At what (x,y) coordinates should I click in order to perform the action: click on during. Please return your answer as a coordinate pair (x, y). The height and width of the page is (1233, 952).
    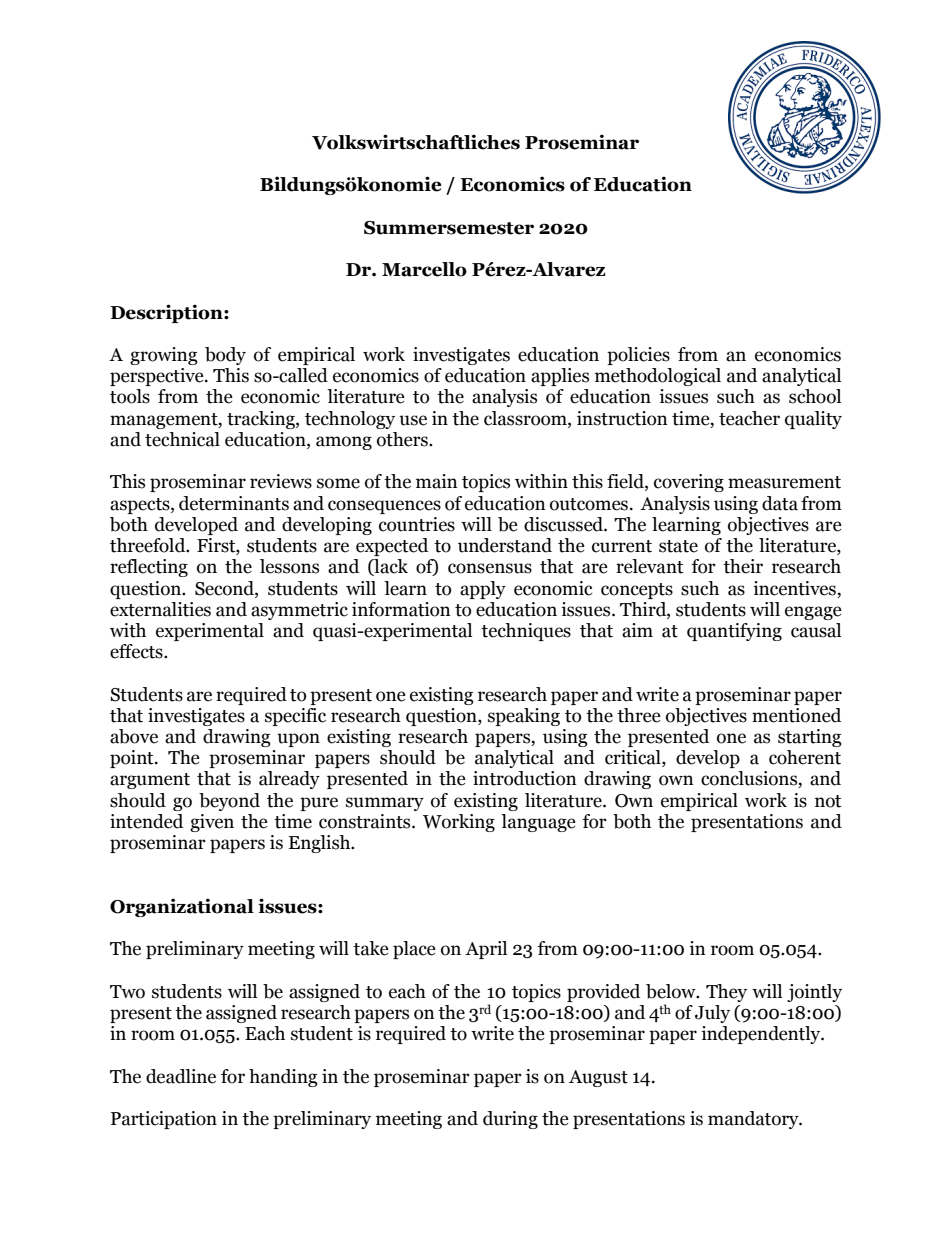
    Looking at the image, I should click on (510, 1120).
